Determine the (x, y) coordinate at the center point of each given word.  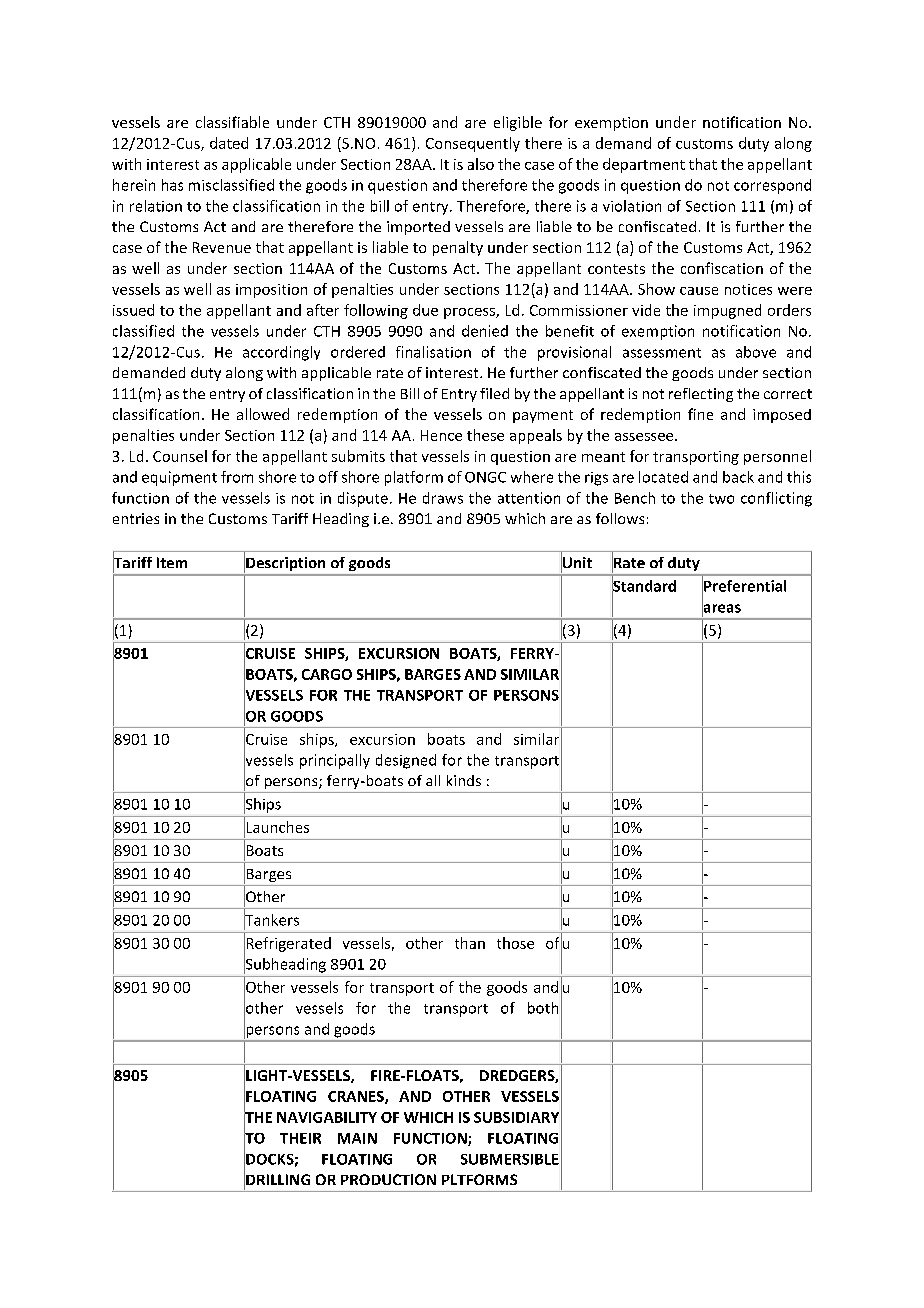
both (543, 1008)
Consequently (473, 144)
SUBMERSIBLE (510, 1159)
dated (229, 143)
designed (406, 761)
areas (721, 608)
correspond (772, 186)
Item (172, 562)
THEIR (300, 1138)
